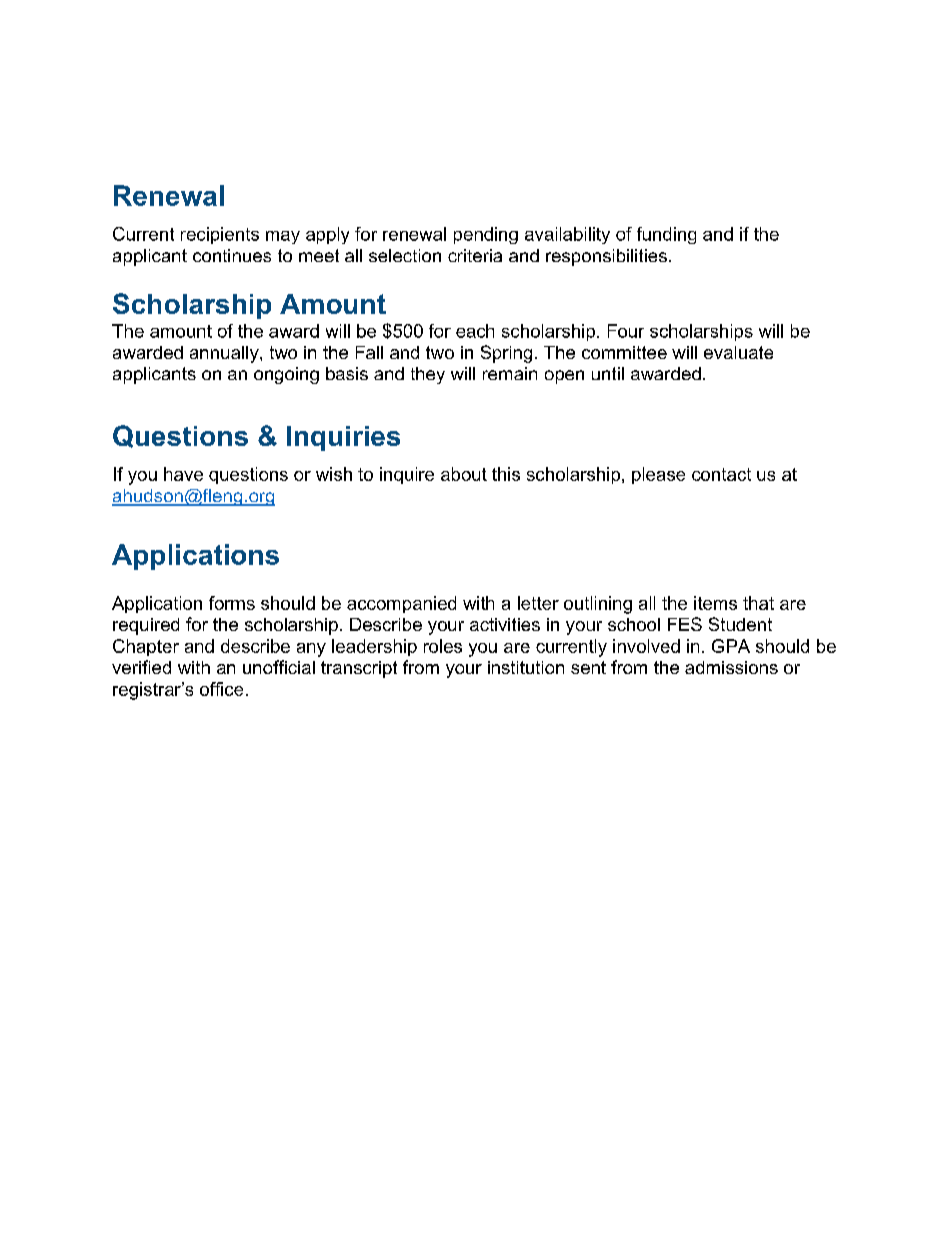 The height and width of the screenshot is (1233, 952). Describe the element at coordinates (232, 255) in the screenshot. I see `continues` at that location.
